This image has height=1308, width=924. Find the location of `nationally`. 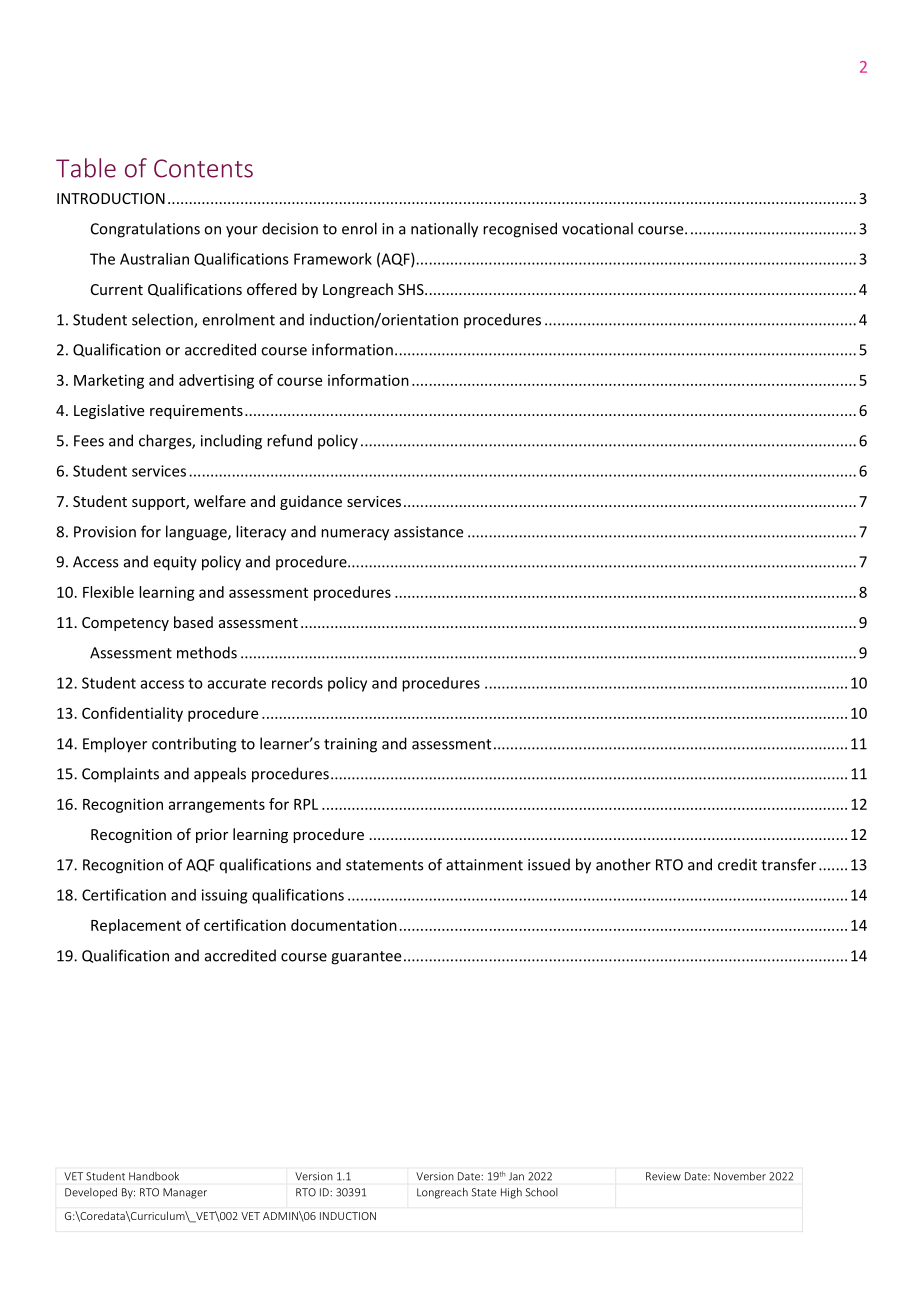

nationally is located at coordinates (444, 230).
